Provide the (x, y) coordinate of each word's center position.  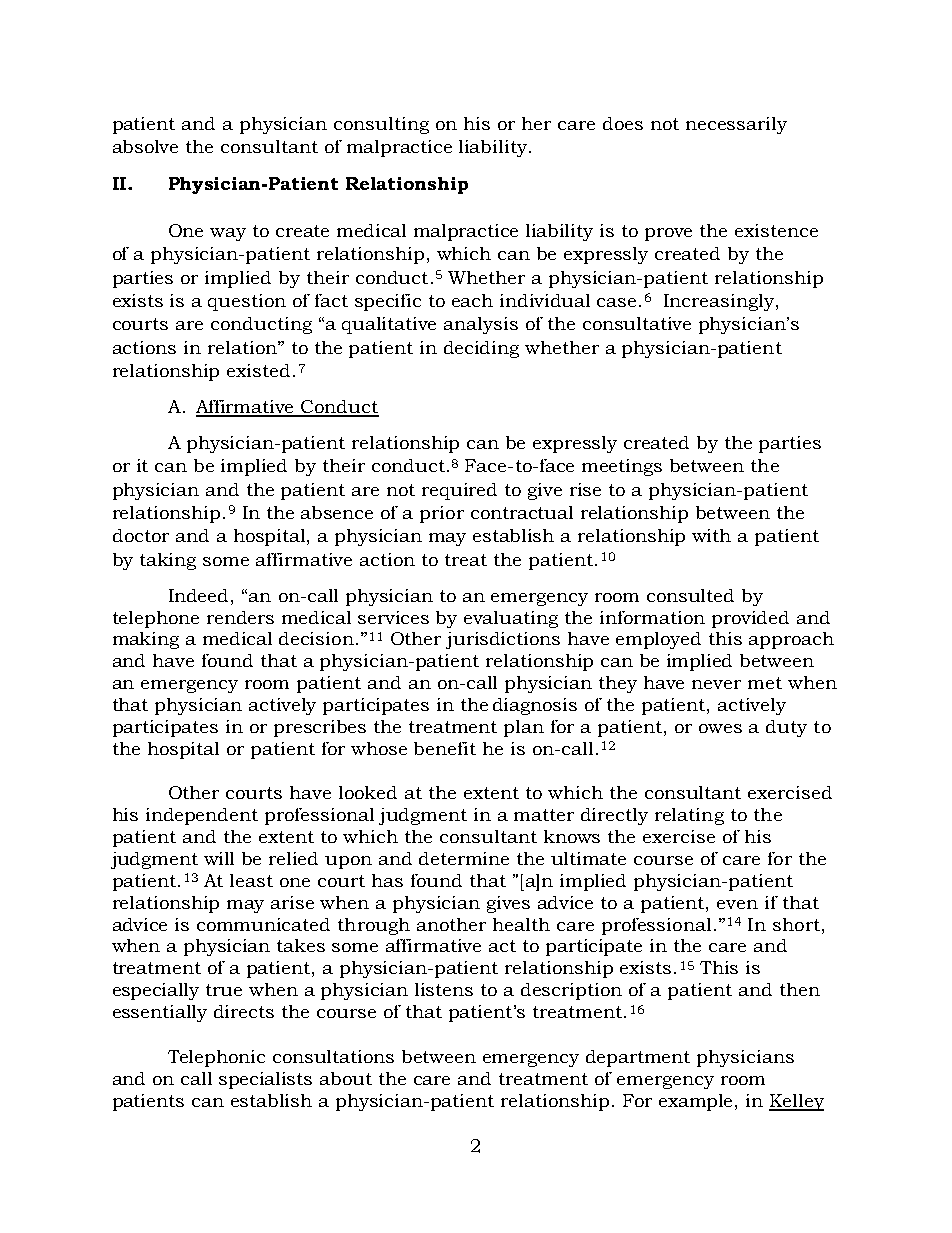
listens (444, 989)
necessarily (736, 125)
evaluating (511, 619)
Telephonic (216, 1058)
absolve (145, 146)
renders (240, 617)
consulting (381, 125)
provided (750, 619)
